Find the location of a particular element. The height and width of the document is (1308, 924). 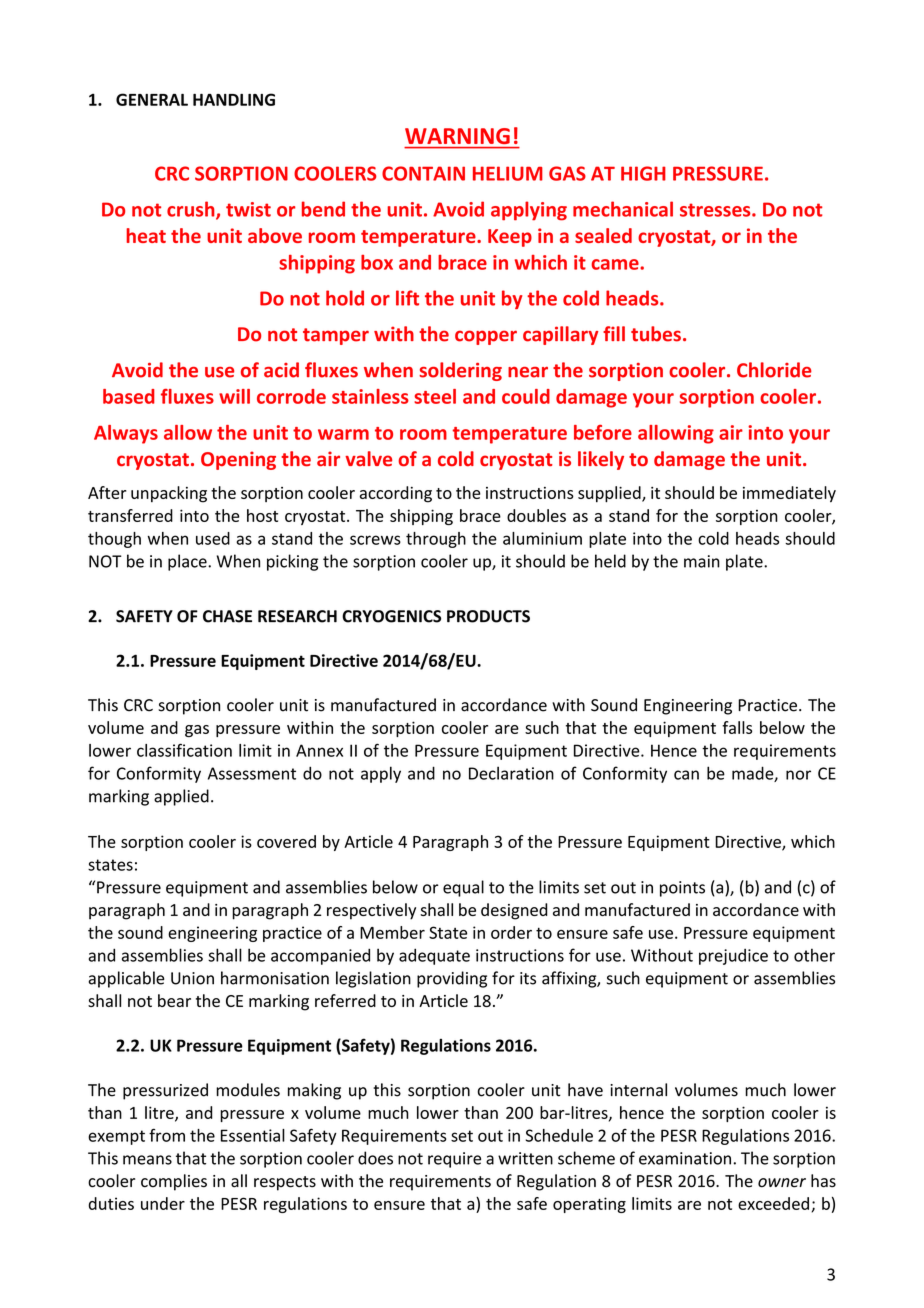

can is located at coordinates (686, 775).
